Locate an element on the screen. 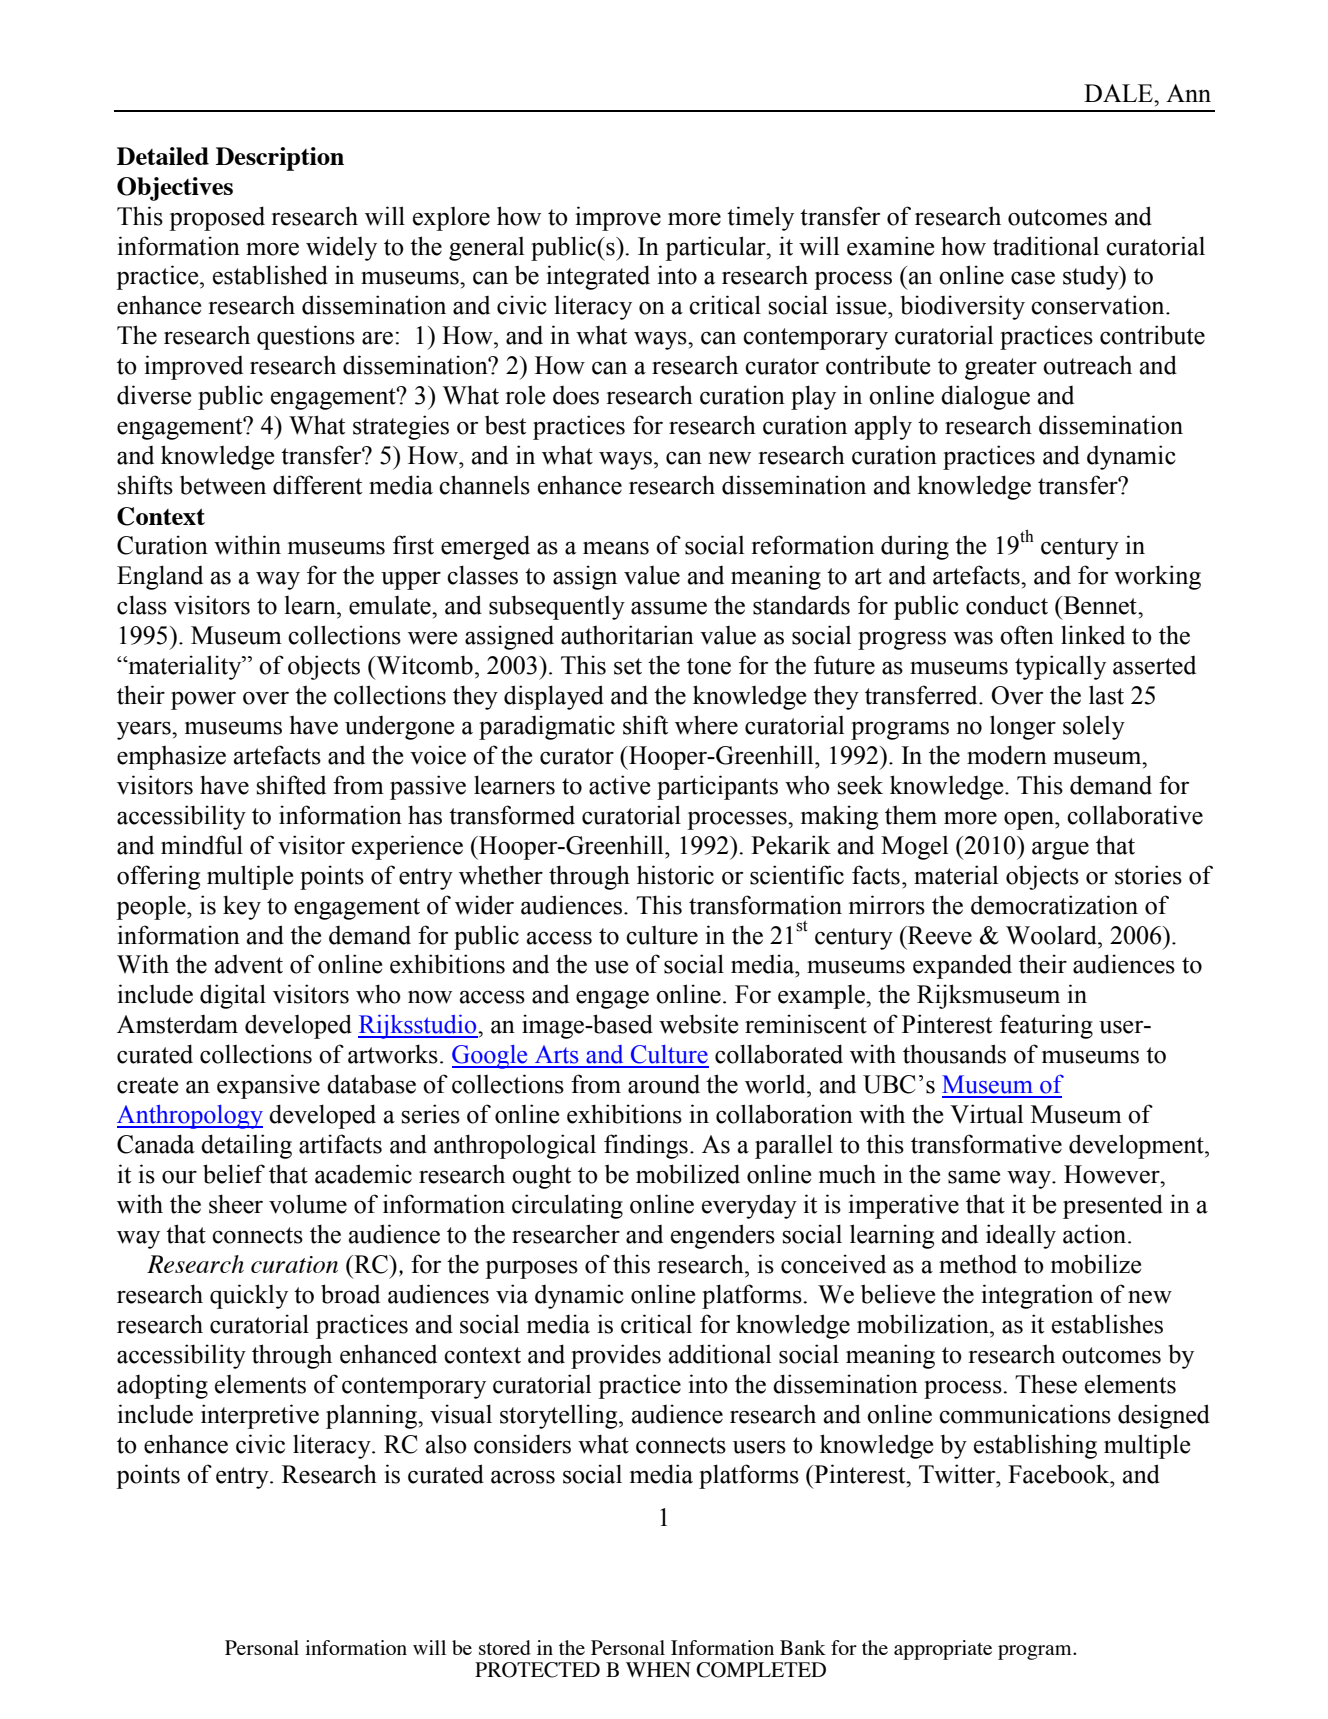 The height and width of the screenshot is (1719, 1328). WHEN is located at coordinates (658, 1669).
